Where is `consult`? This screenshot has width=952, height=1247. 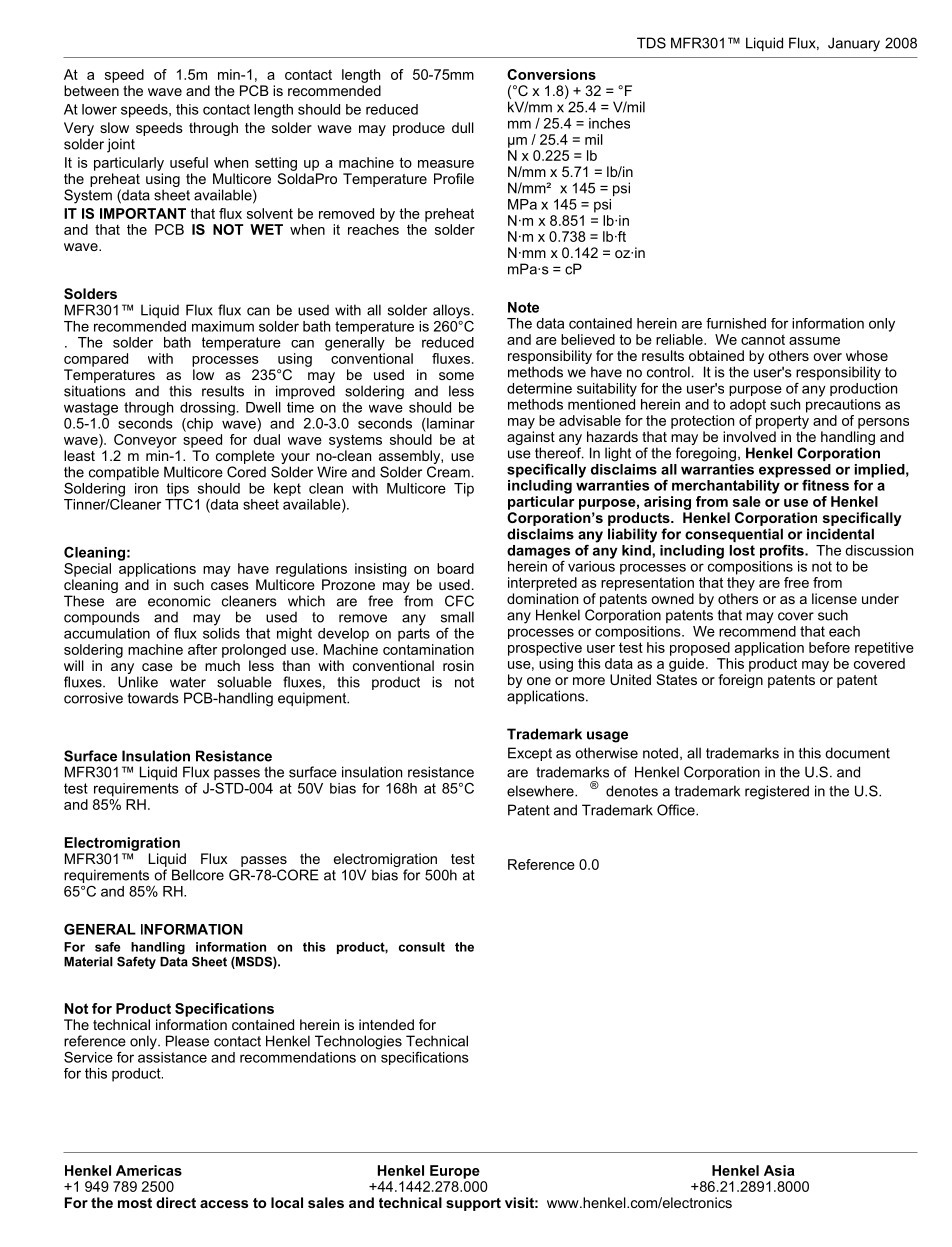
consult is located at coordinates (422, 947).
